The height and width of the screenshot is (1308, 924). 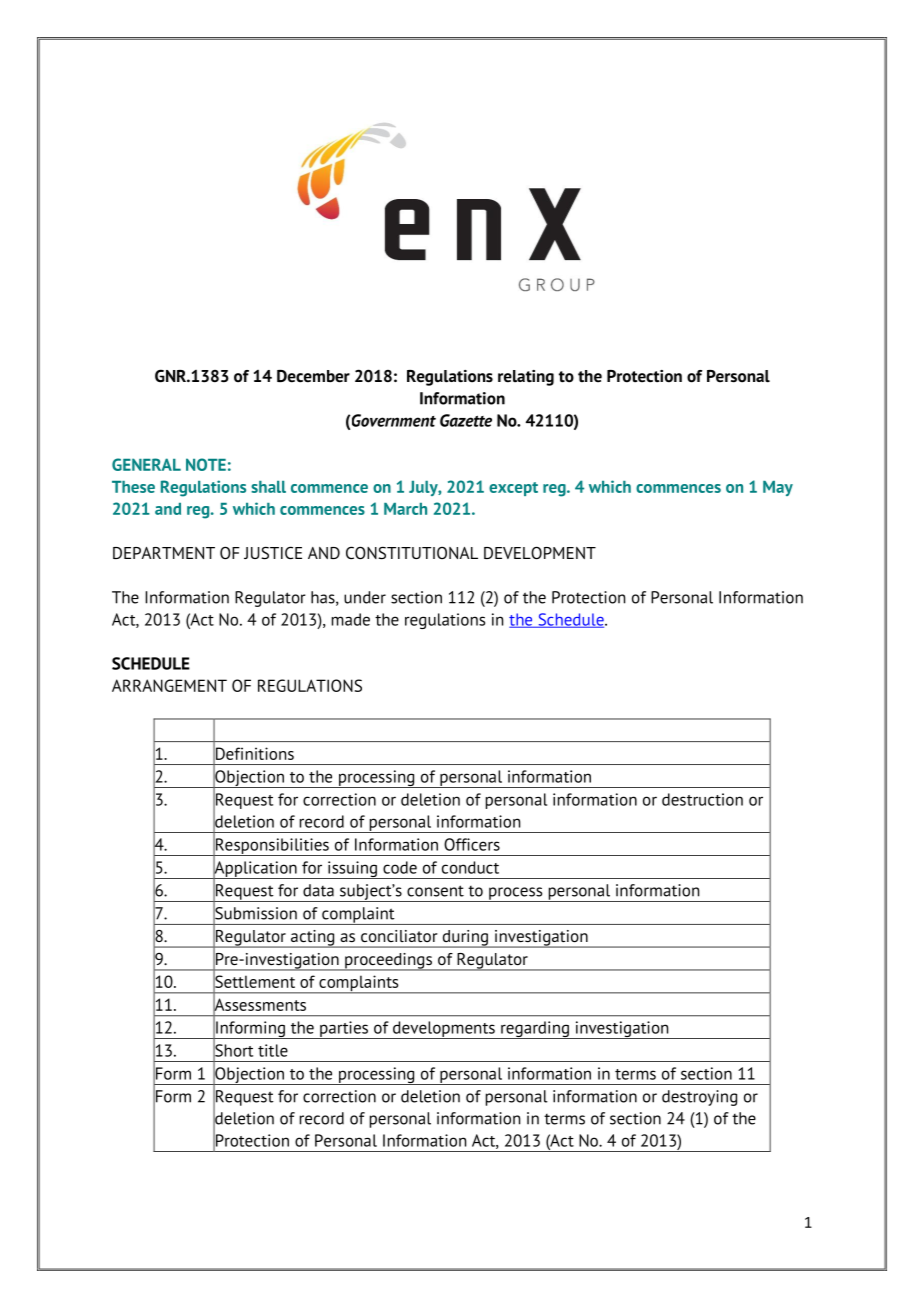 What do you see at coordinates (778, 488) in the screenshot?
I see `May` at bounding box center [778, 488].
